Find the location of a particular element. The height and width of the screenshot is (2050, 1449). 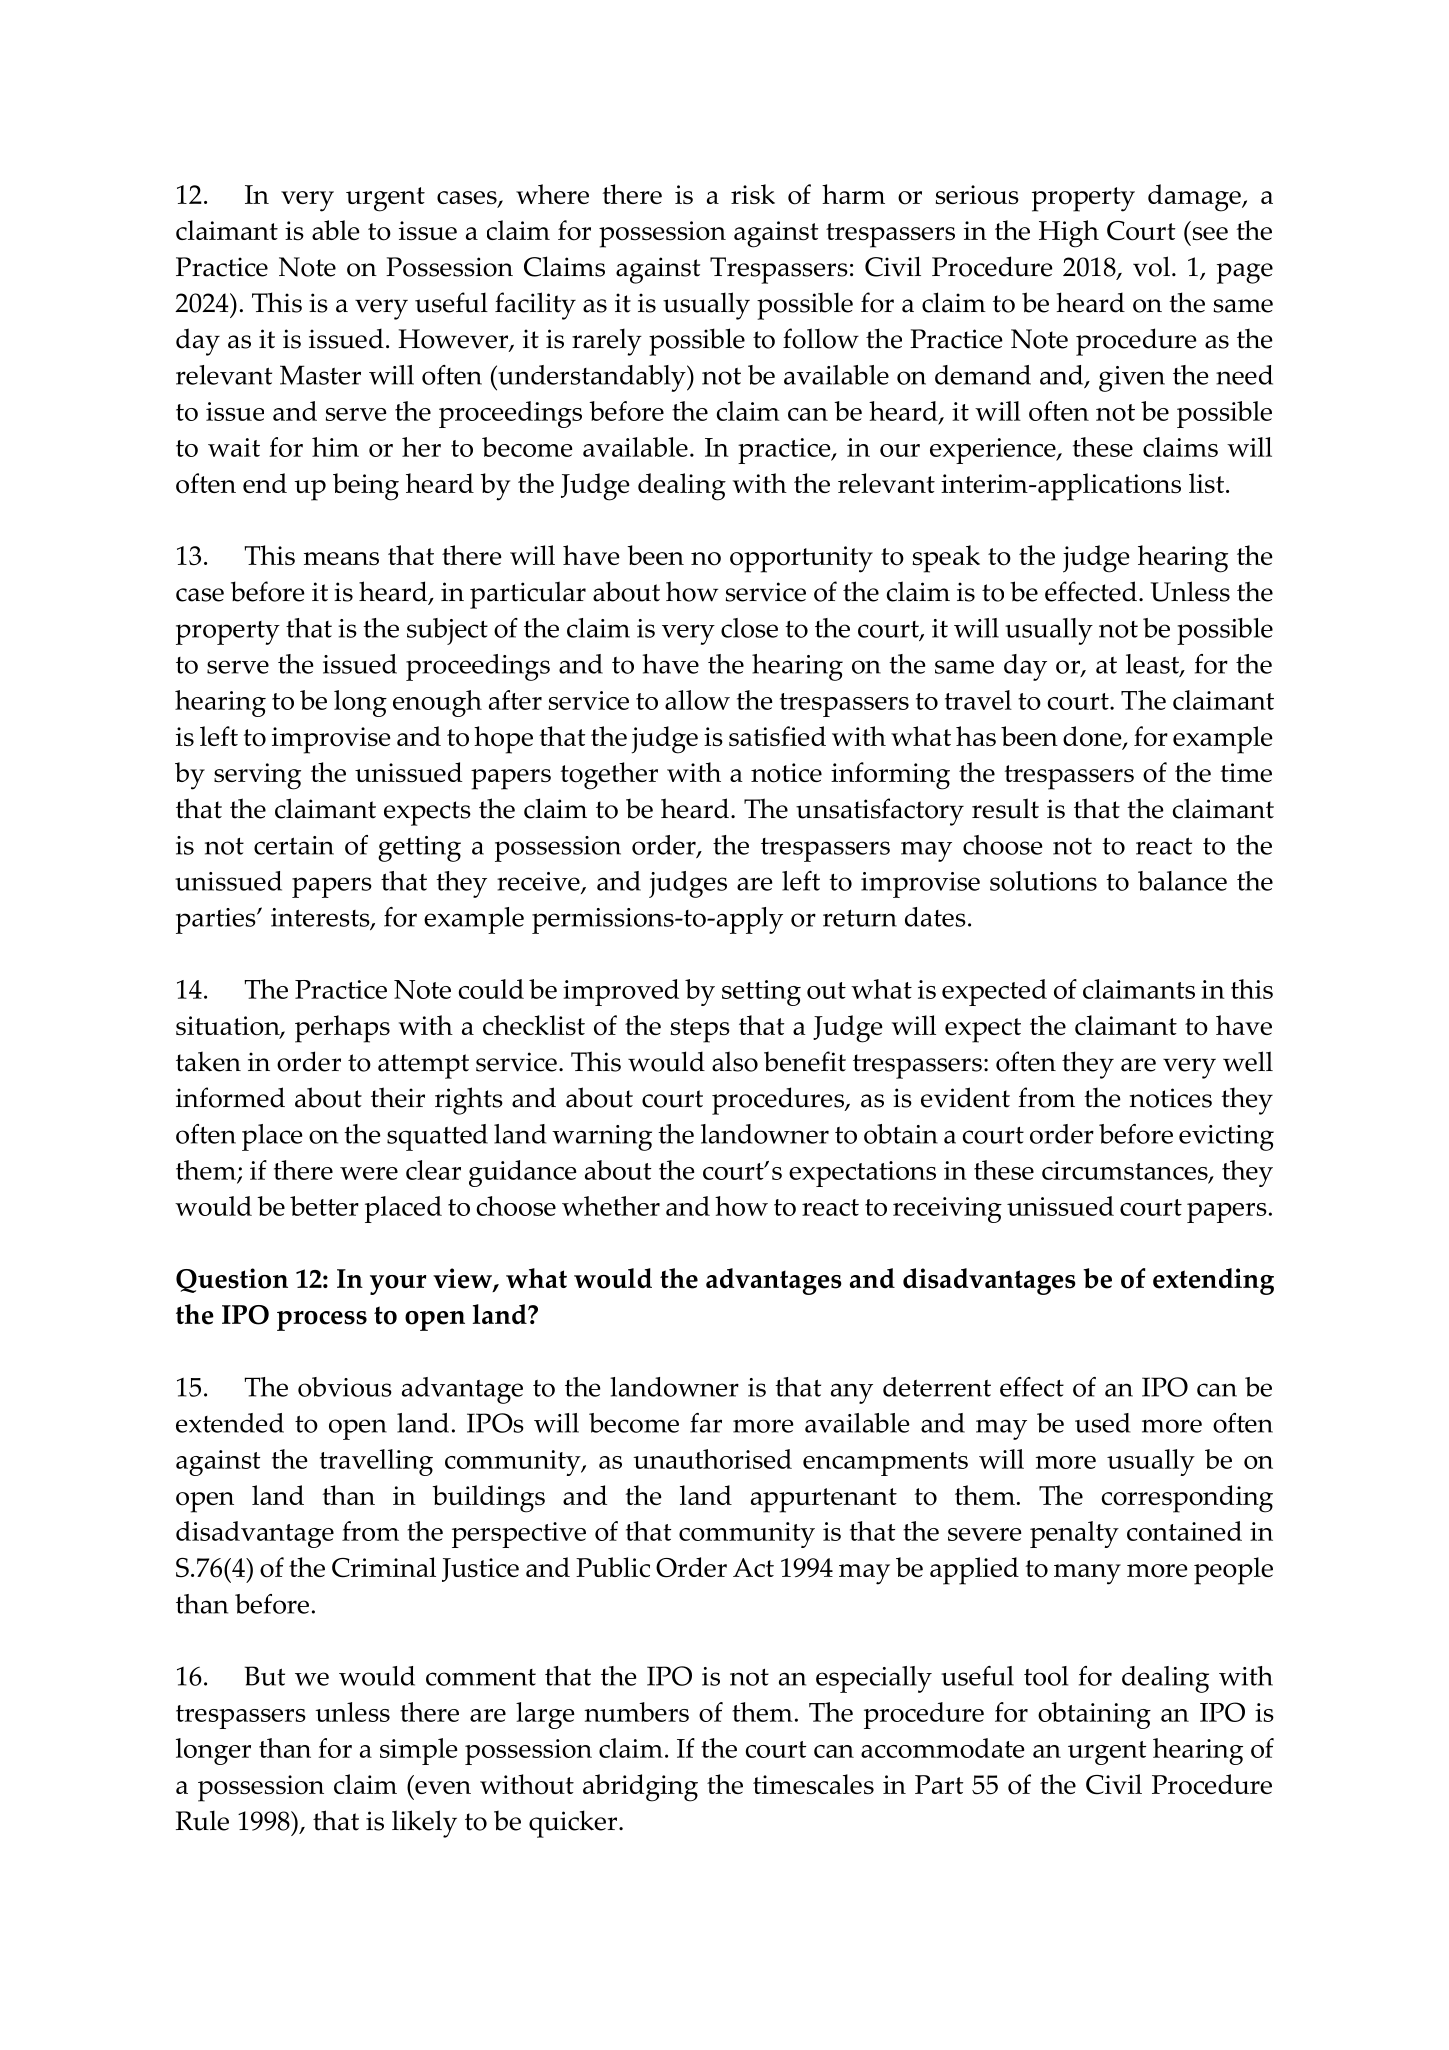

risk is located at coordinates (753, 194).
